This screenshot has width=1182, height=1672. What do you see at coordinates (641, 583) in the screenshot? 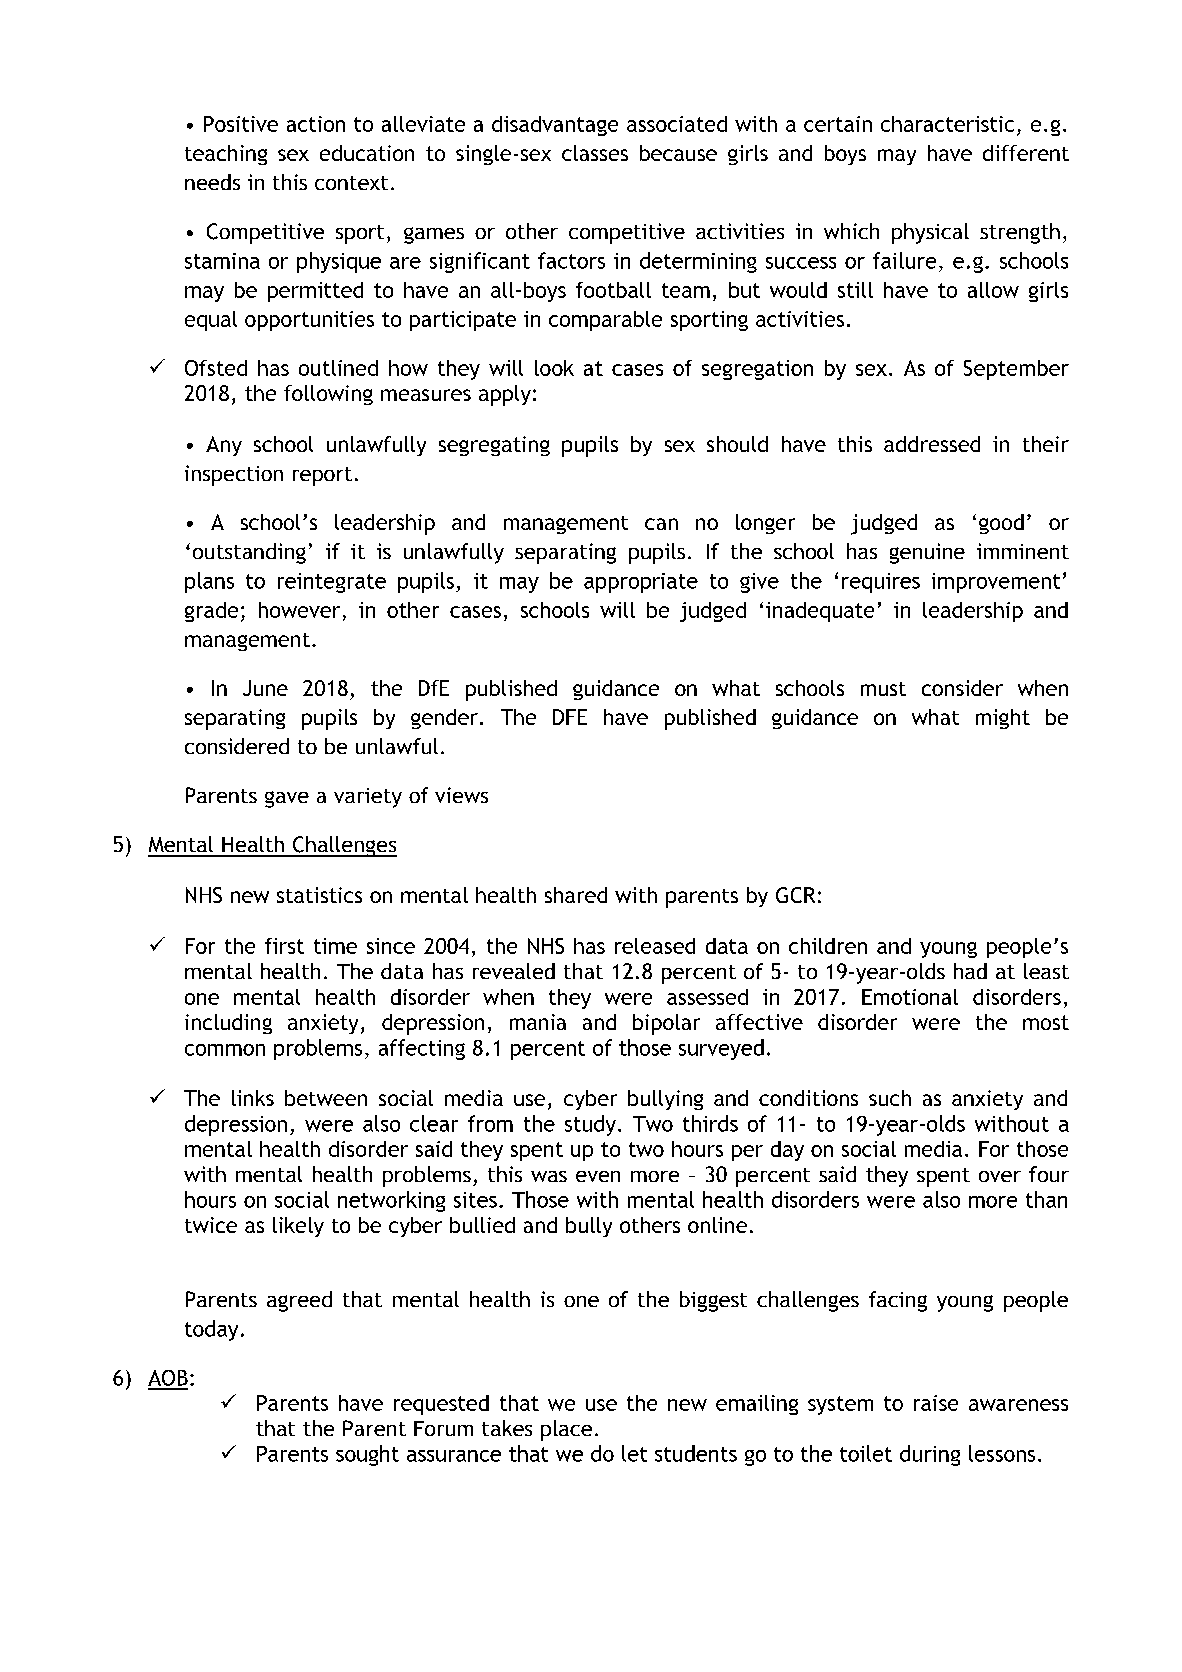
I see `appropriate` at bounding box center [641, 583].
